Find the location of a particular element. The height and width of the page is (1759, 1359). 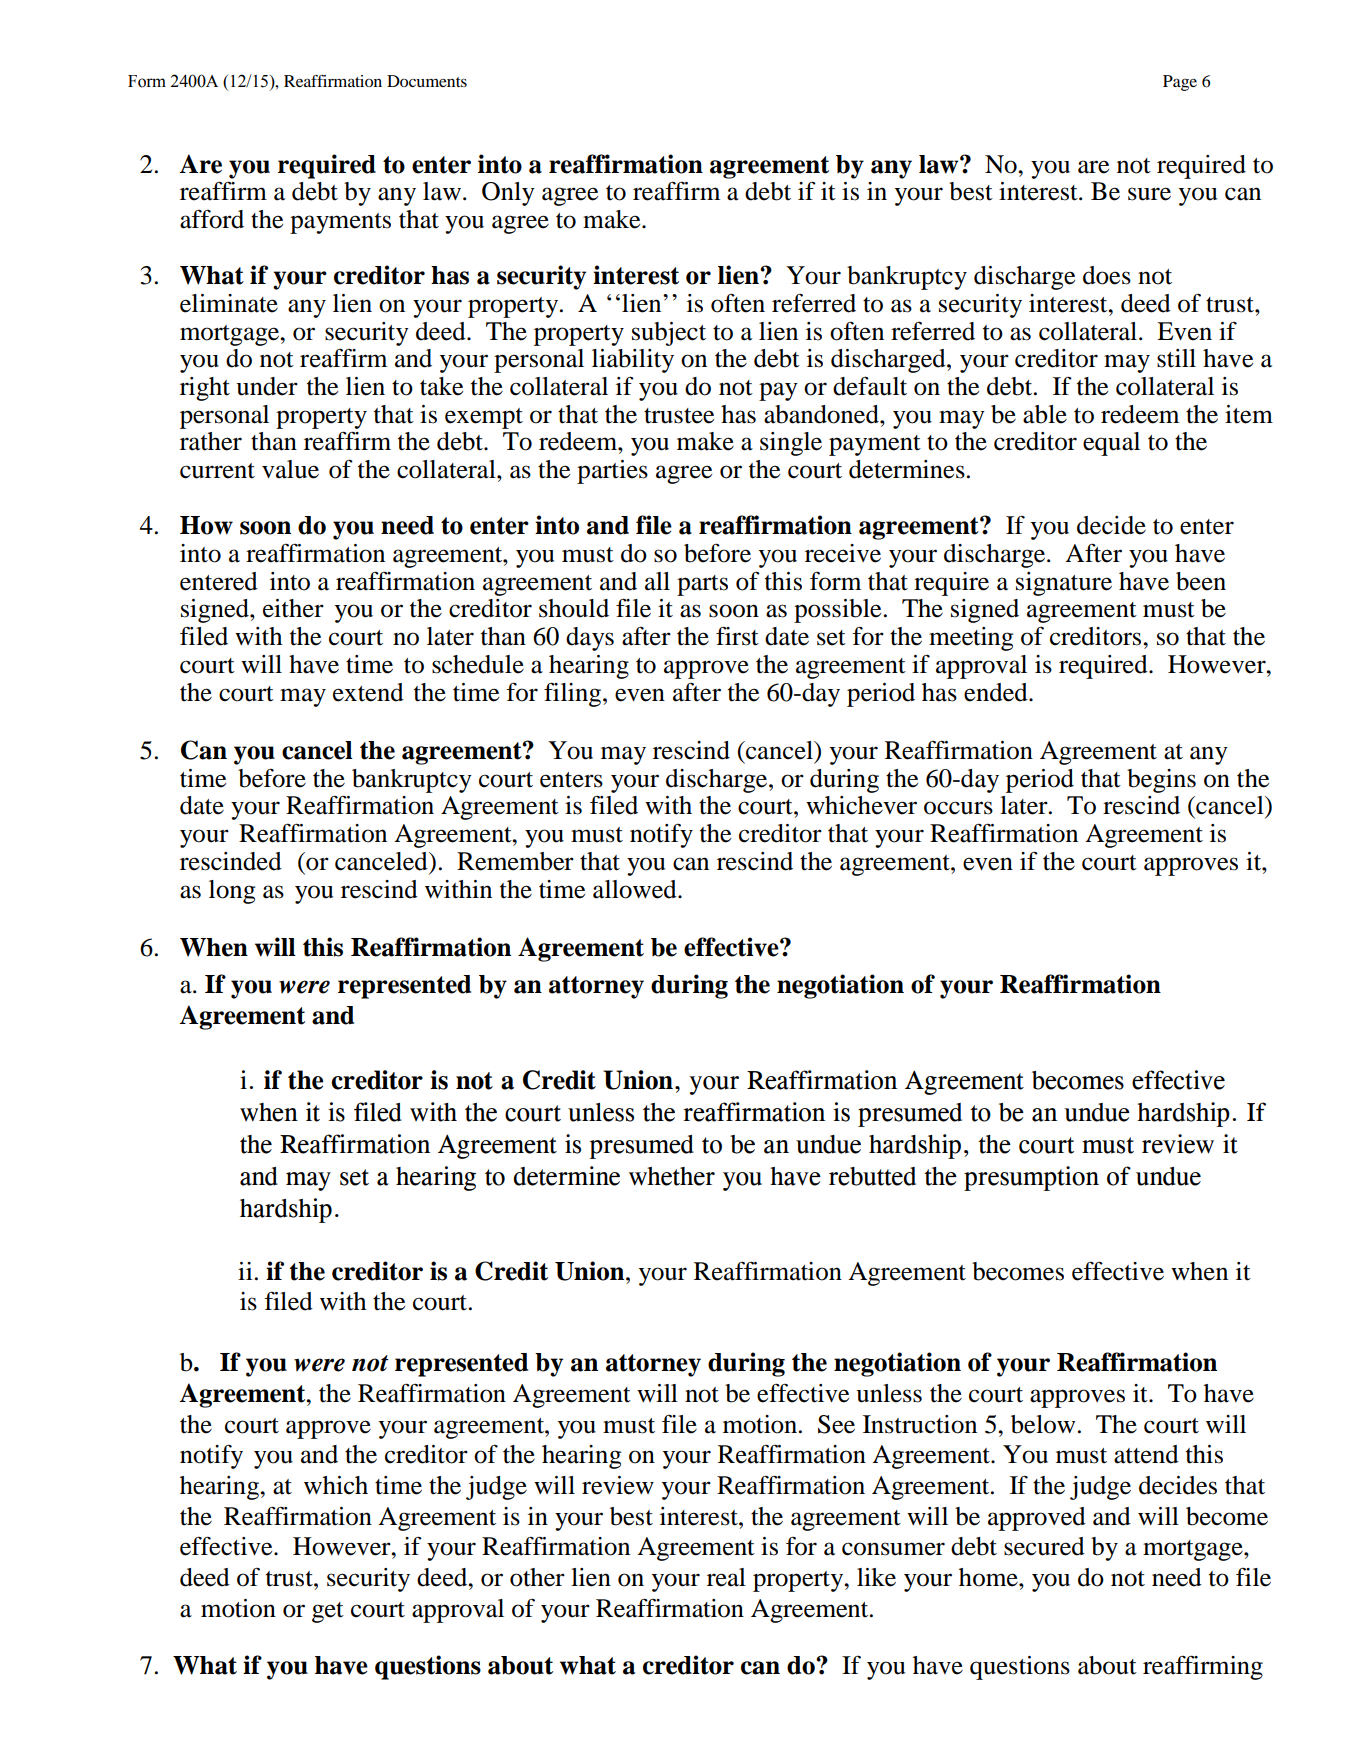

Documents is located at coordinates (427, 81).
